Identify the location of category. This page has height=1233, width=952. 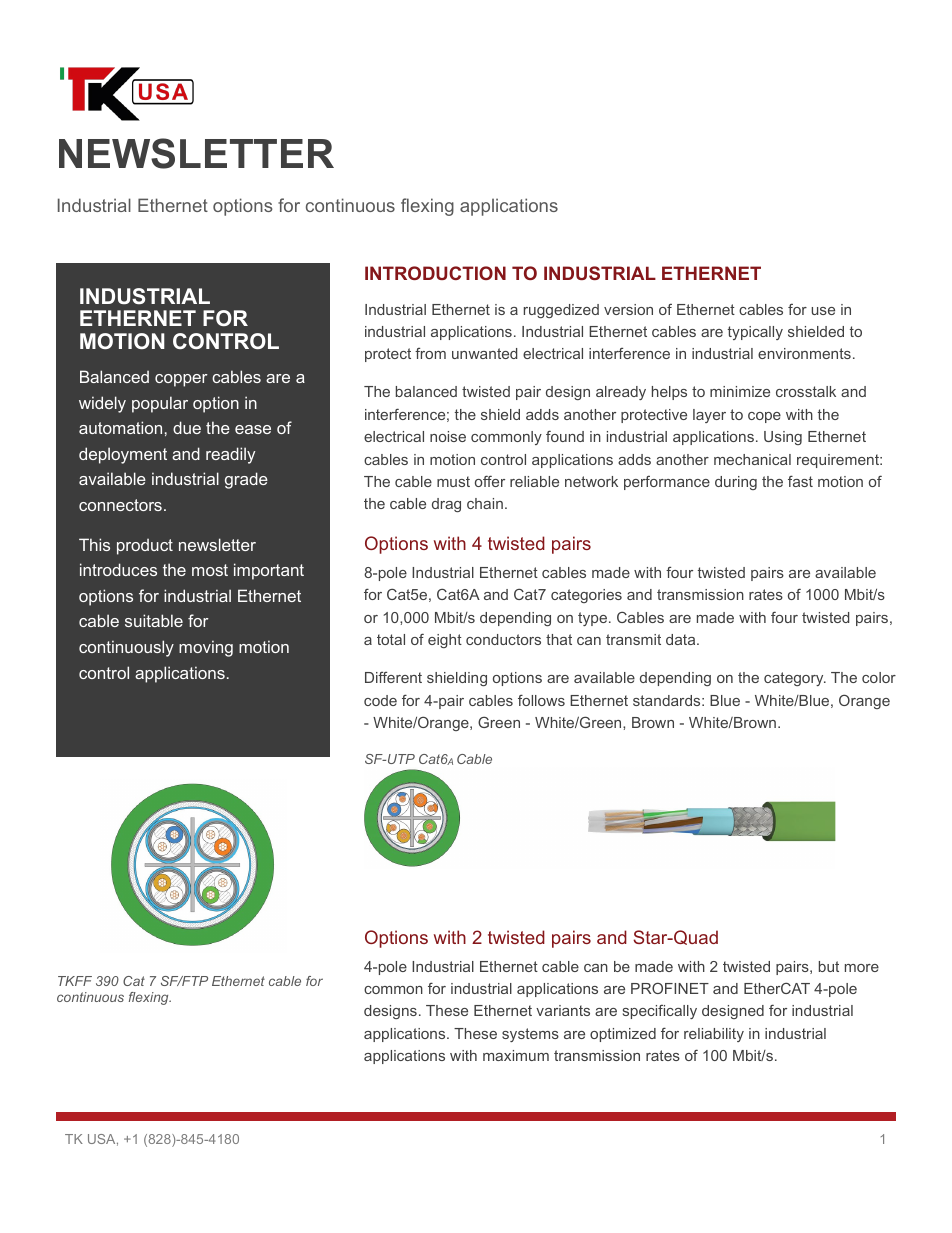
(795, 679).
